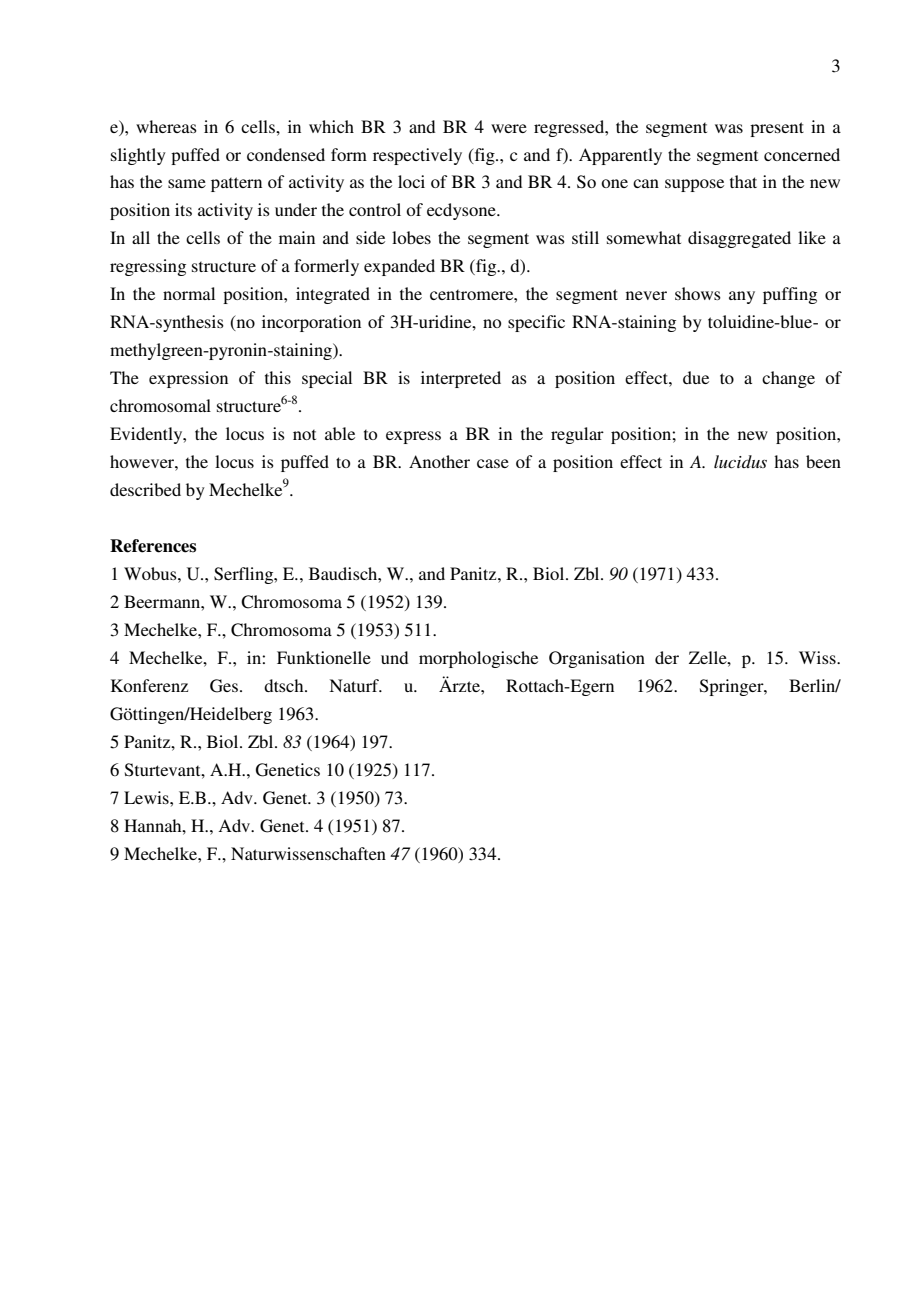  What do you see at coordinates (461, 379) in the image?
I see `interpreted` at bounding box center [461, 379].
